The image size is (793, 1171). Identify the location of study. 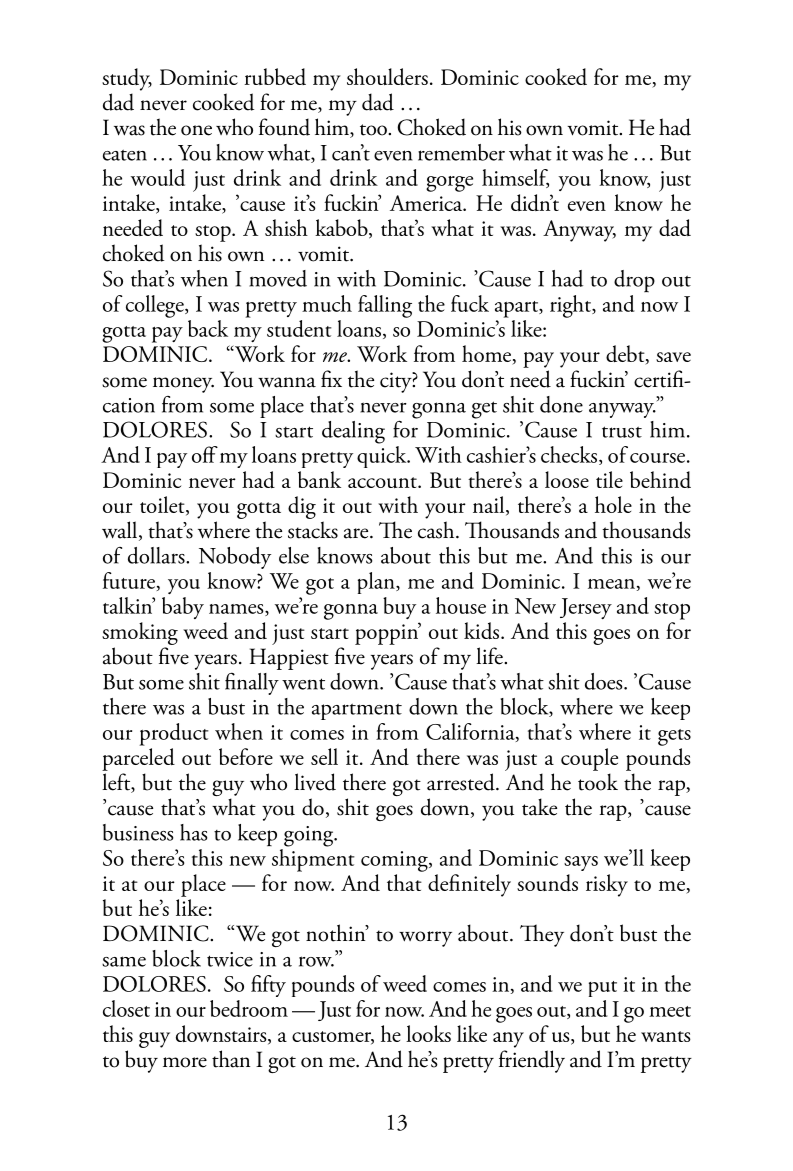
(127, 79).
